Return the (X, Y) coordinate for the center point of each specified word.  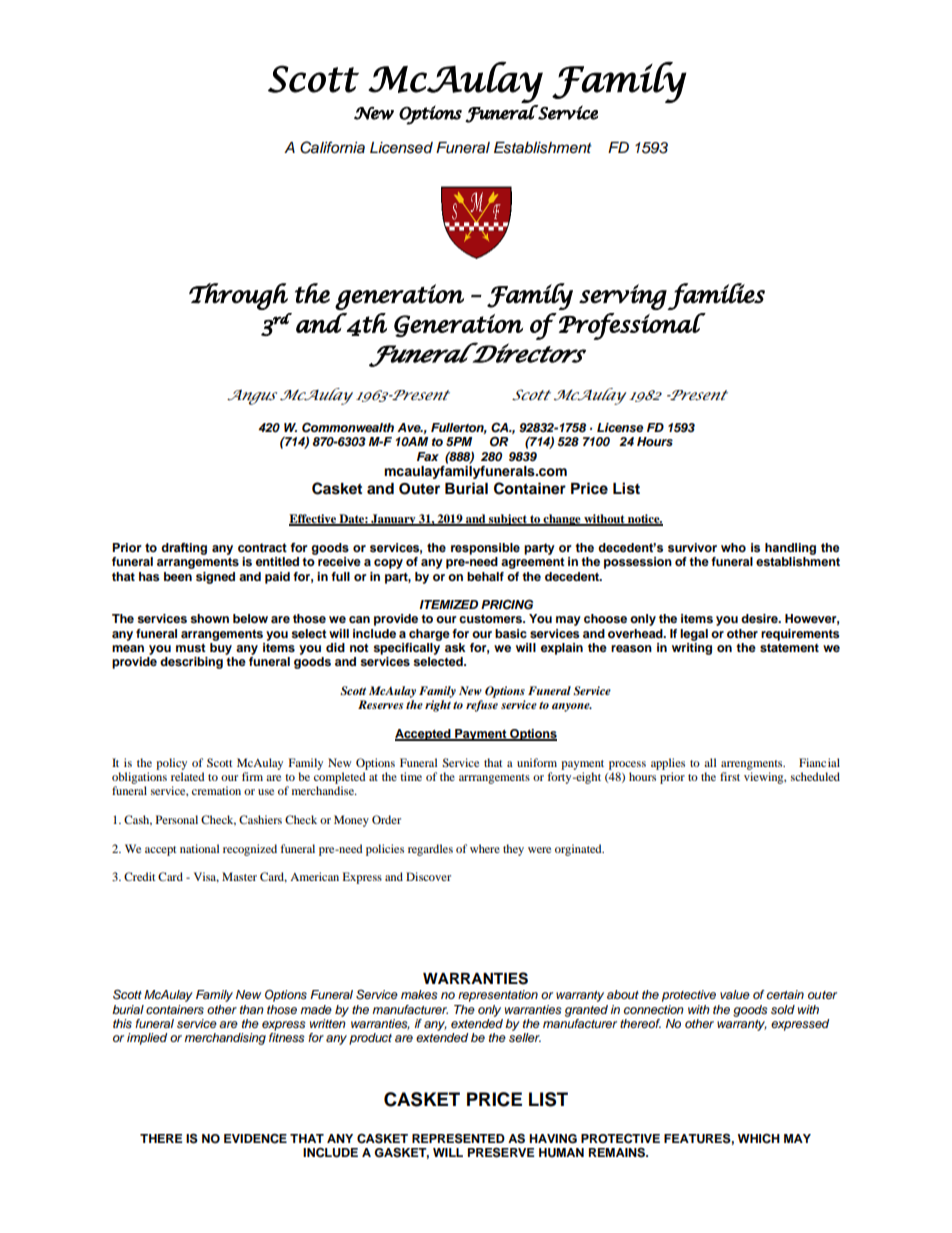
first (730, 776)
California (332, 147)
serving (623, 297)
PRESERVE (501, 1152)
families (716, 296)
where (485, 848)
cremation (216, 790)
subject (508, 520)
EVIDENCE (255, 1138)
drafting (184, 549)
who (733, 547)
